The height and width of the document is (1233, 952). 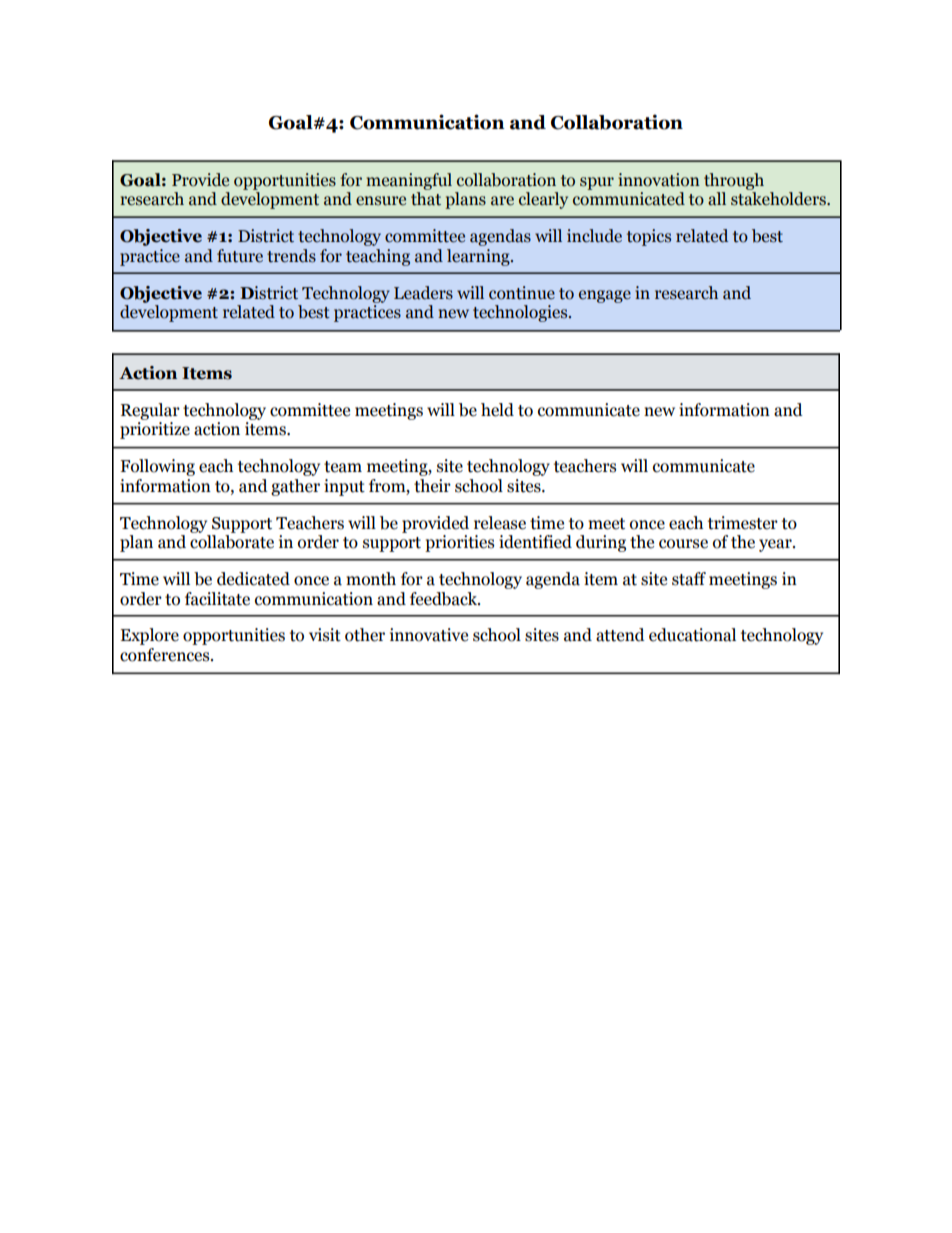 What do you see at coordinates (150, 411) in the document?
I see `Regular` at bounding box center [150, 411].
